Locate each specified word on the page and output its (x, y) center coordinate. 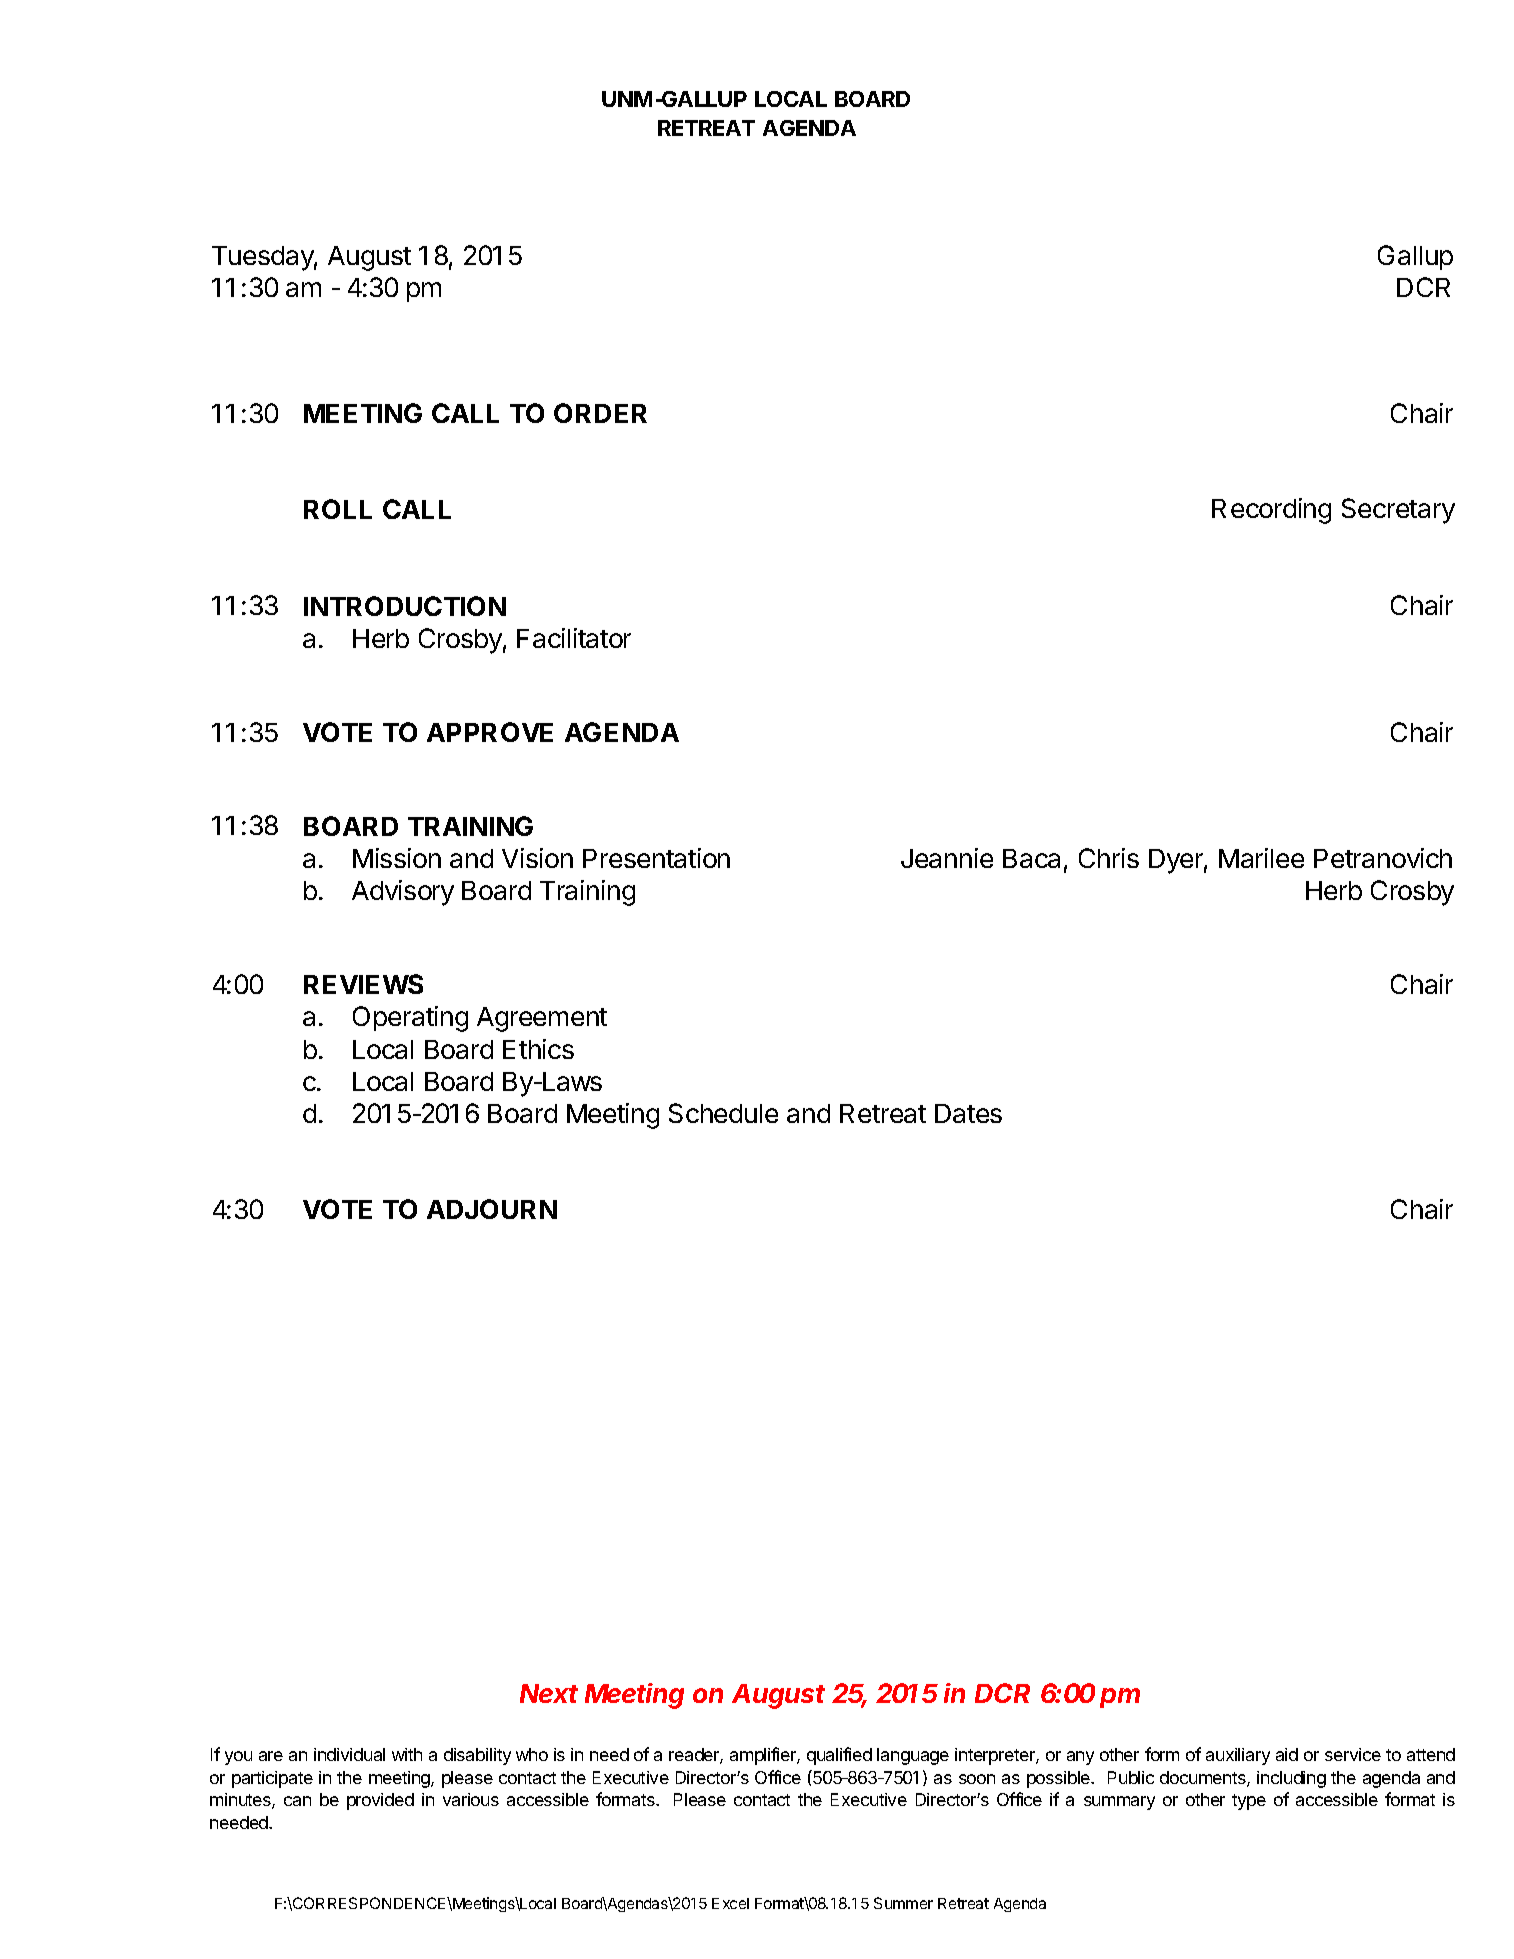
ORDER (600, 413)
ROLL (338, 509)
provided (380, 1801)
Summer (903, 1903)
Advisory (403, 893)
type (1249, 1802)
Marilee (1261, 858)
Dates (968, 1113)
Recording (1271, 511)
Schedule (723, 1113)
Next (549, 1693)
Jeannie (947, 858)
